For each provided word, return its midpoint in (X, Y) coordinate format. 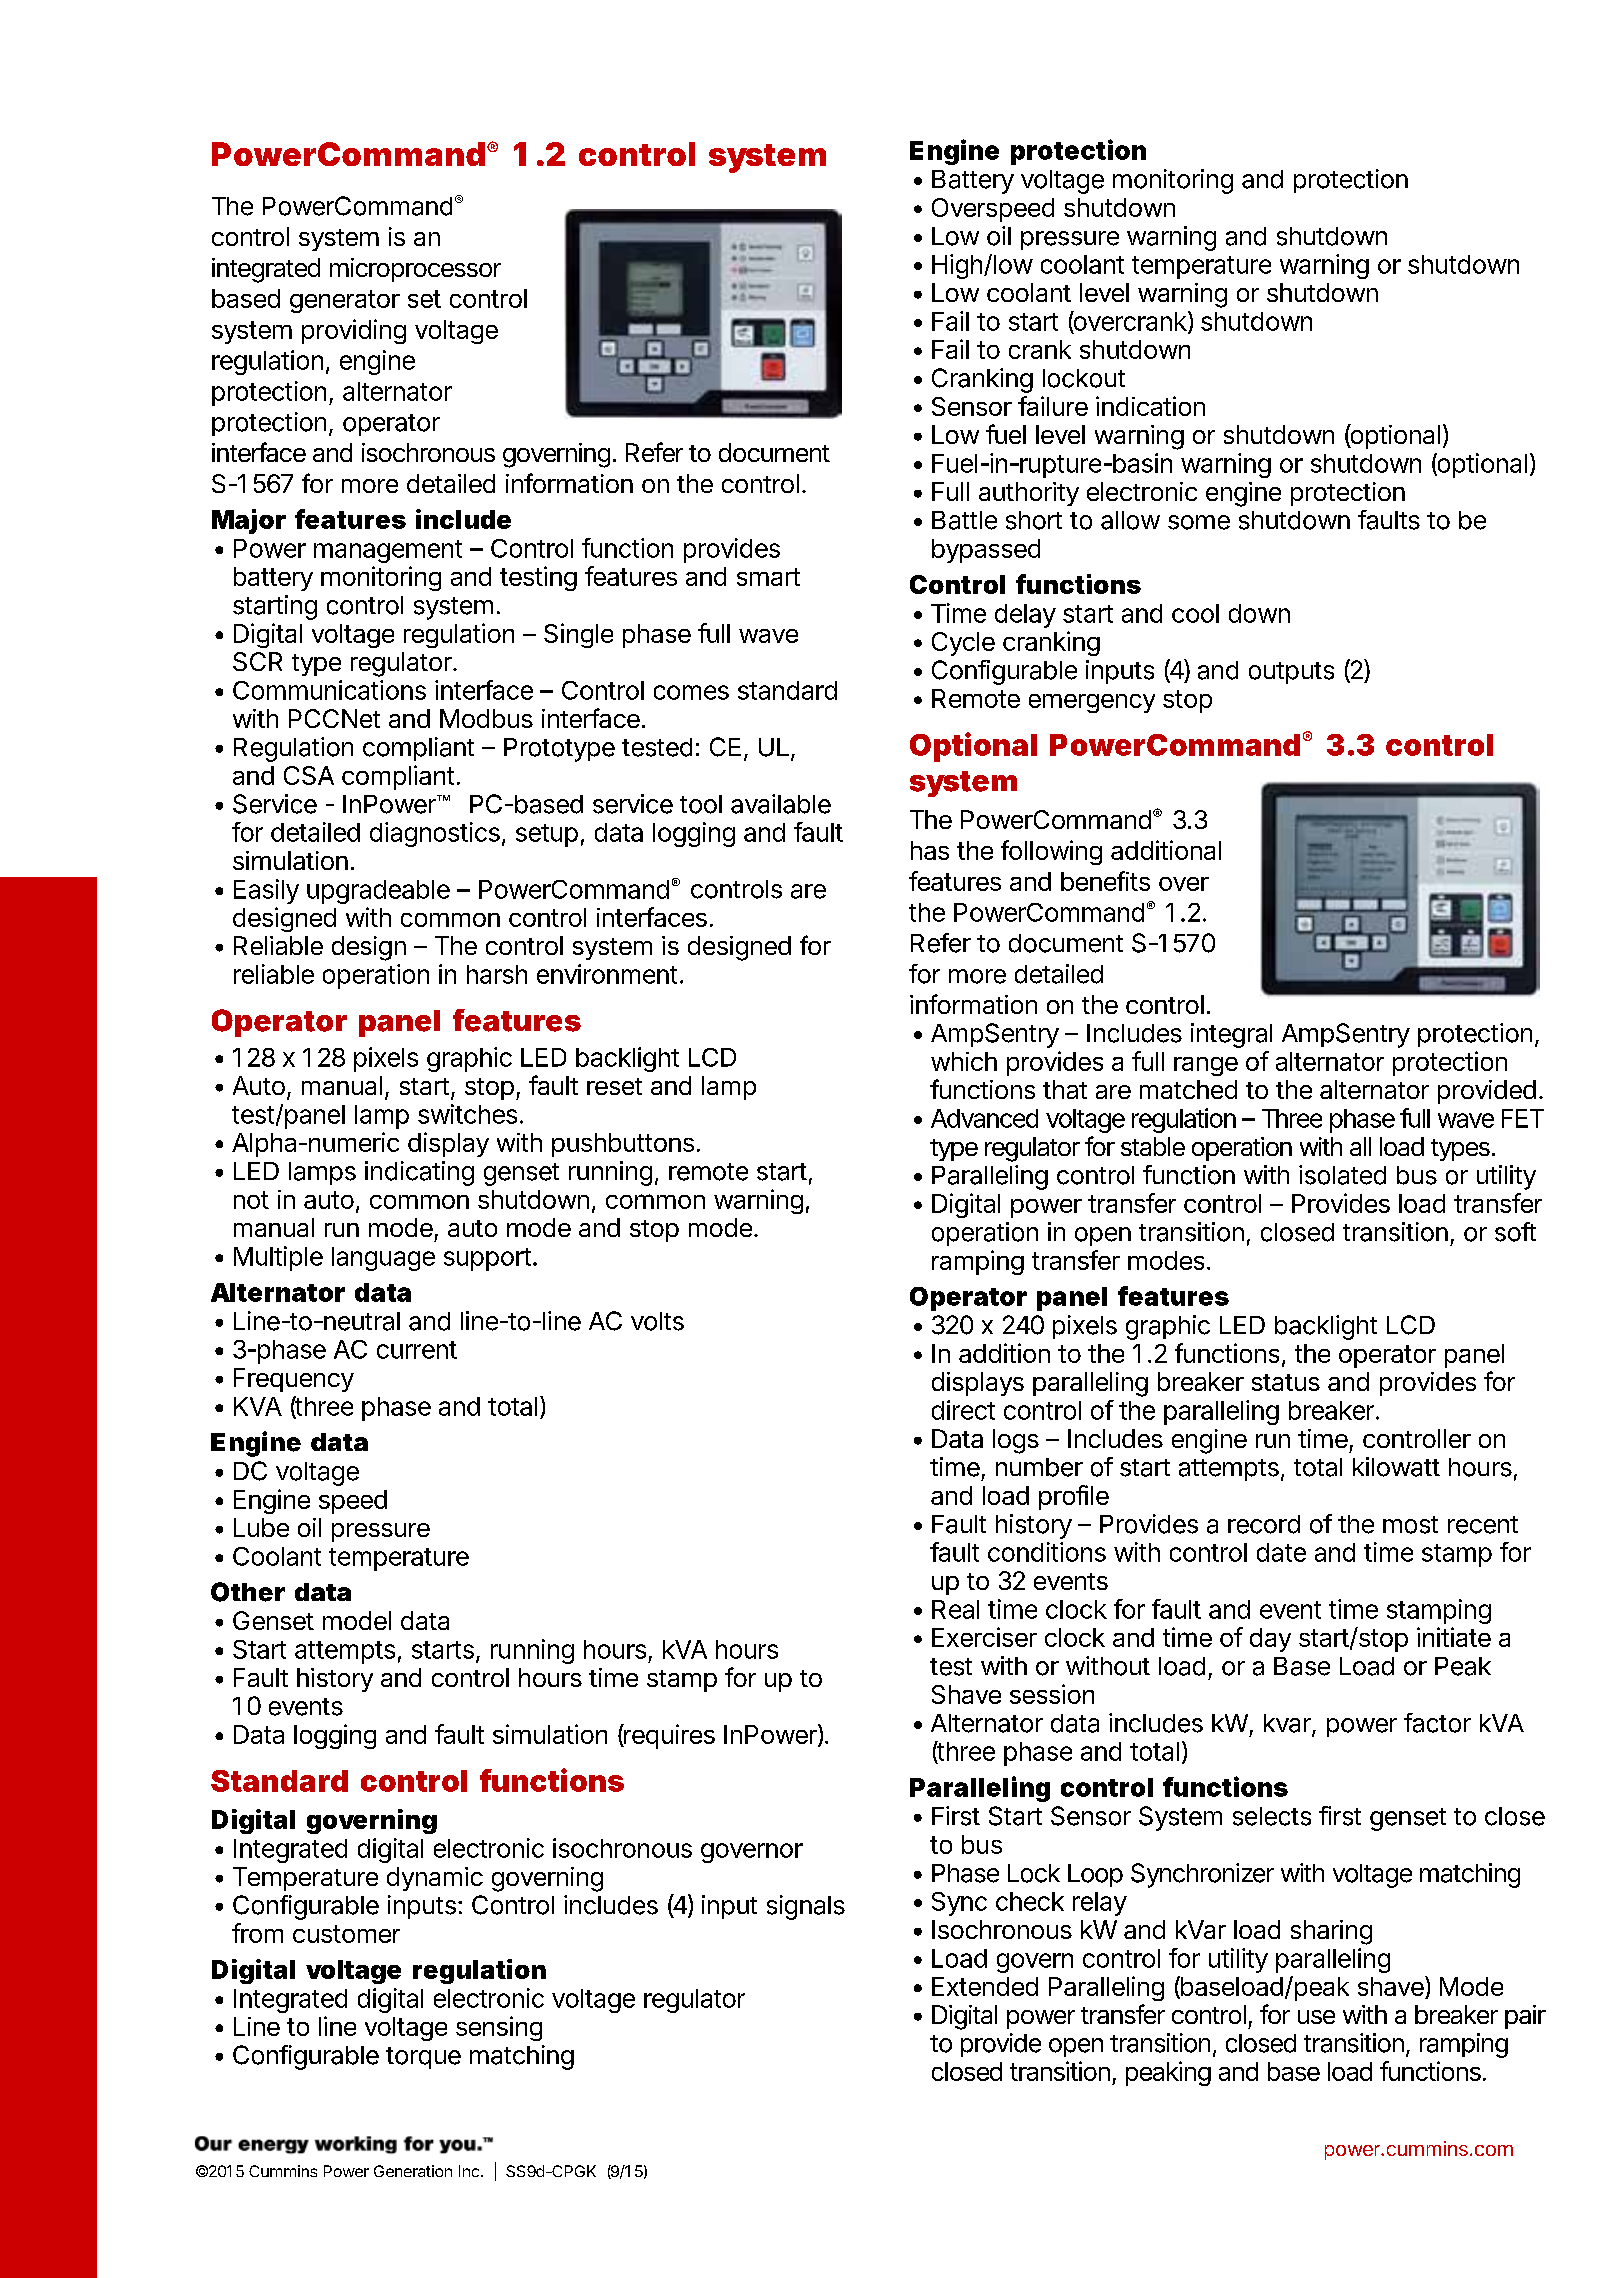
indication (1150, 406)
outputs (1291, 673)
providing (354, 331)
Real (955, 1609)
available (781, 804)
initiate (1454, 1637)
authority (1029, 494)
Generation (413, 2171)
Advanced (984, 1118)
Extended (985, 1986)
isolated (1342, 1175)
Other (248, 1592)
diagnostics (436, 834)
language (383, 1259)
